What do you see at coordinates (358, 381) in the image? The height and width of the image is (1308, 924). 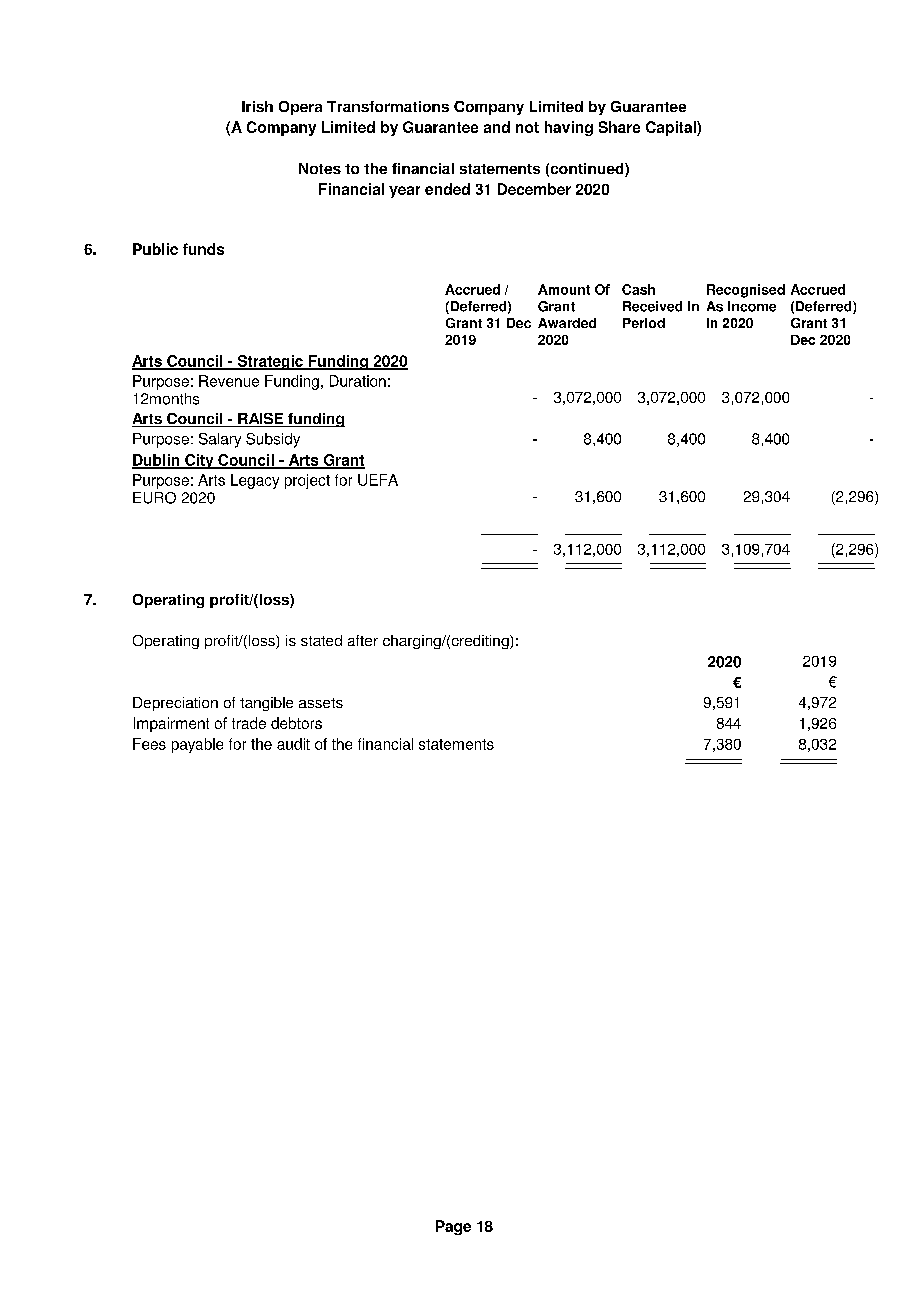 I see `Duration` at bounding box center [358, 381].
